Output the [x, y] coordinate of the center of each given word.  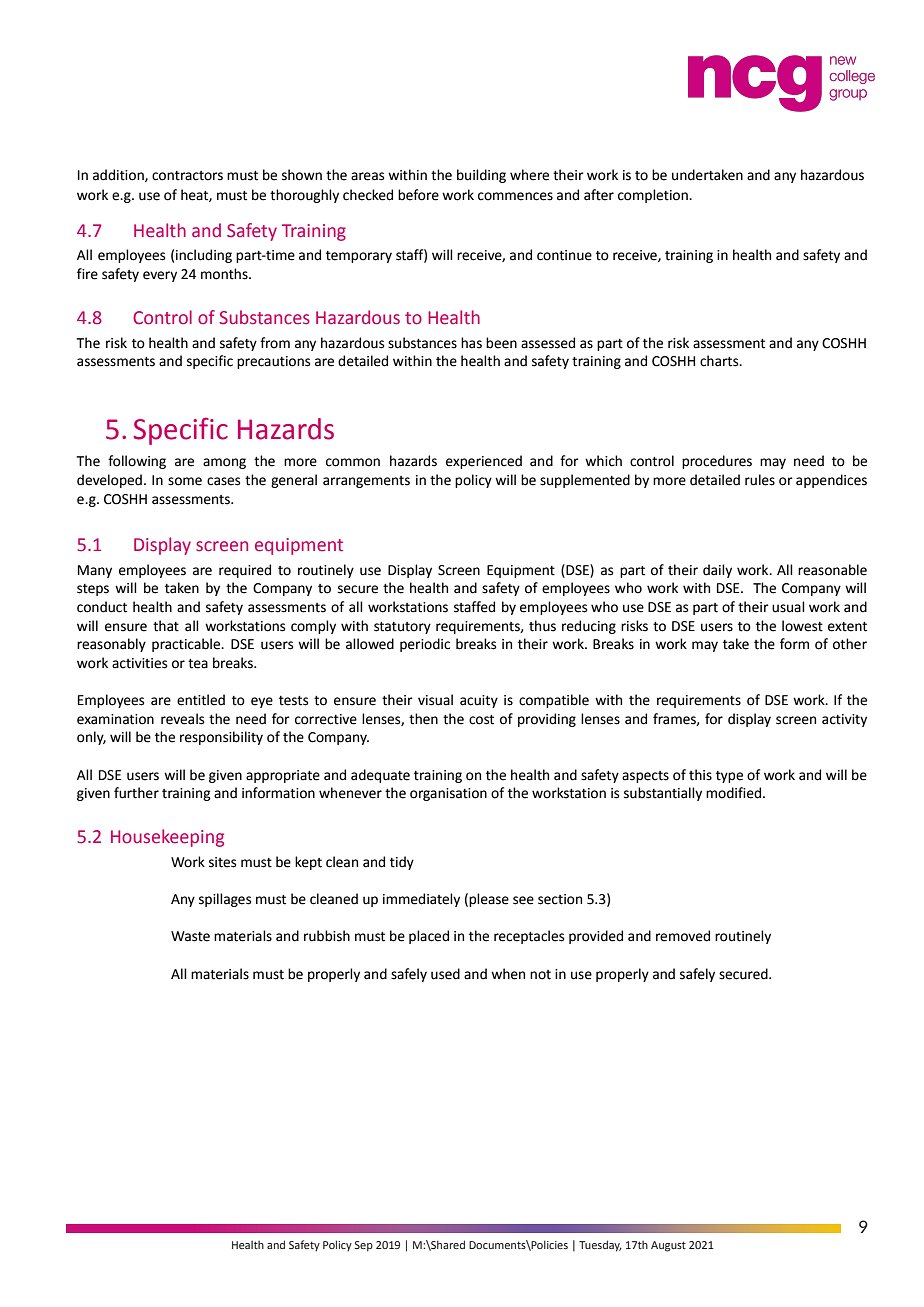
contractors [187, 176]
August [668, 1246]
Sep [363, 1246]
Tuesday [600, 1246]
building [481, 176]
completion [654, 196]
